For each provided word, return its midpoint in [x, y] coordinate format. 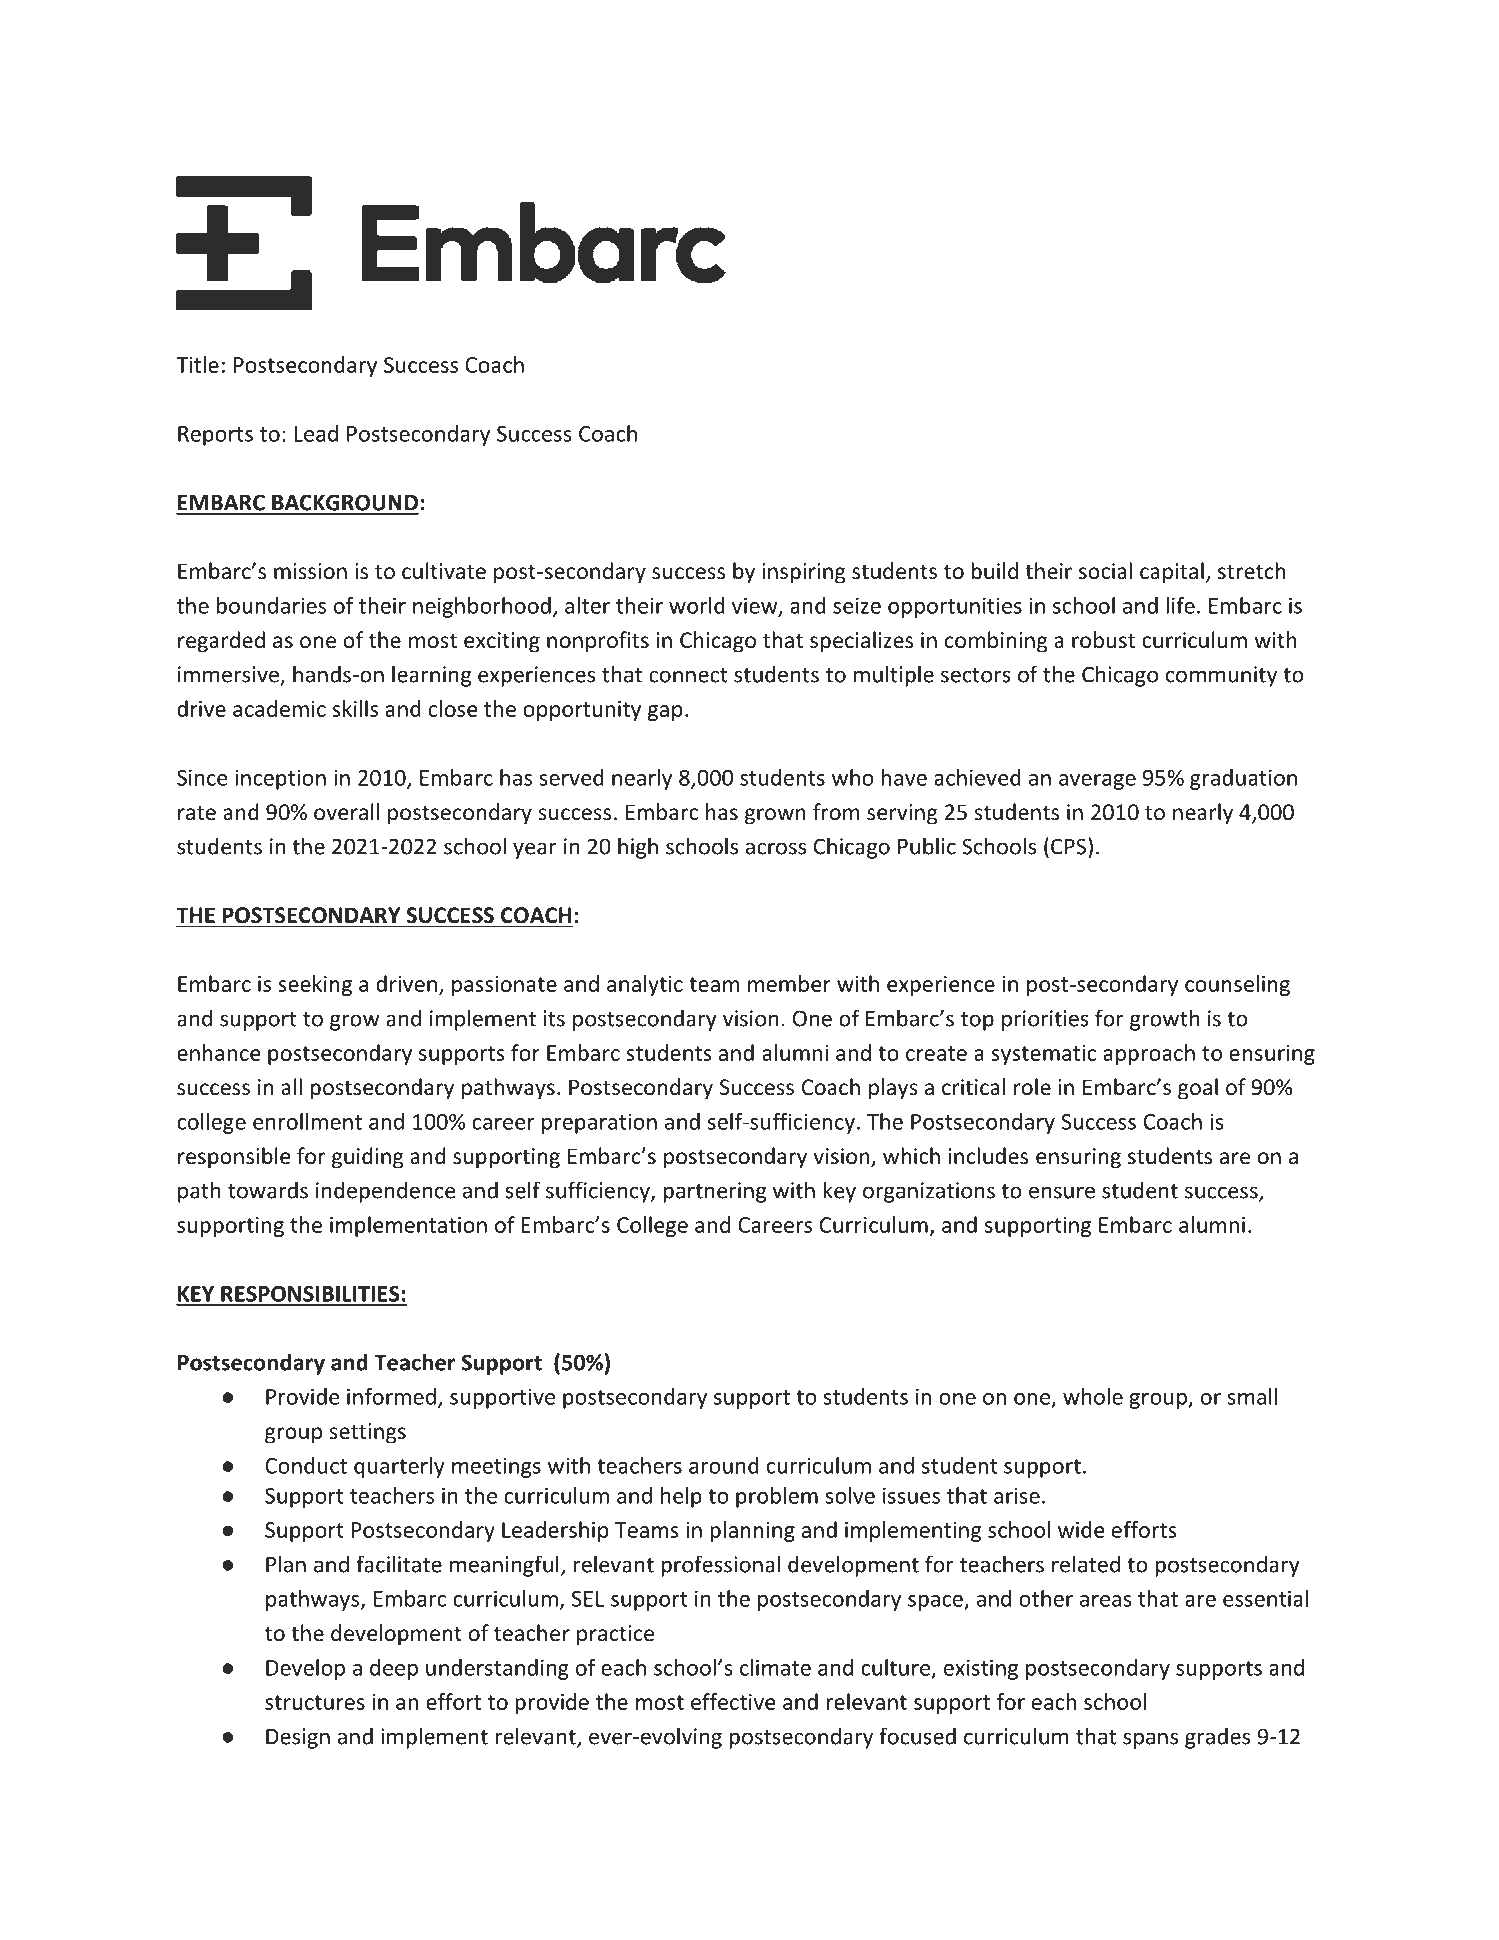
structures [315, 1702]
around [724, 1465]
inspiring [804, 573]
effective [733, 1701]
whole [1093, 1396]
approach [1149, 1054]
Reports [215, 436]
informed [391, 1396]
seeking [315, 985]
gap [665, 713]
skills [355, 708]
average [1097, 782]
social [1105, 571]
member [789, 983]
